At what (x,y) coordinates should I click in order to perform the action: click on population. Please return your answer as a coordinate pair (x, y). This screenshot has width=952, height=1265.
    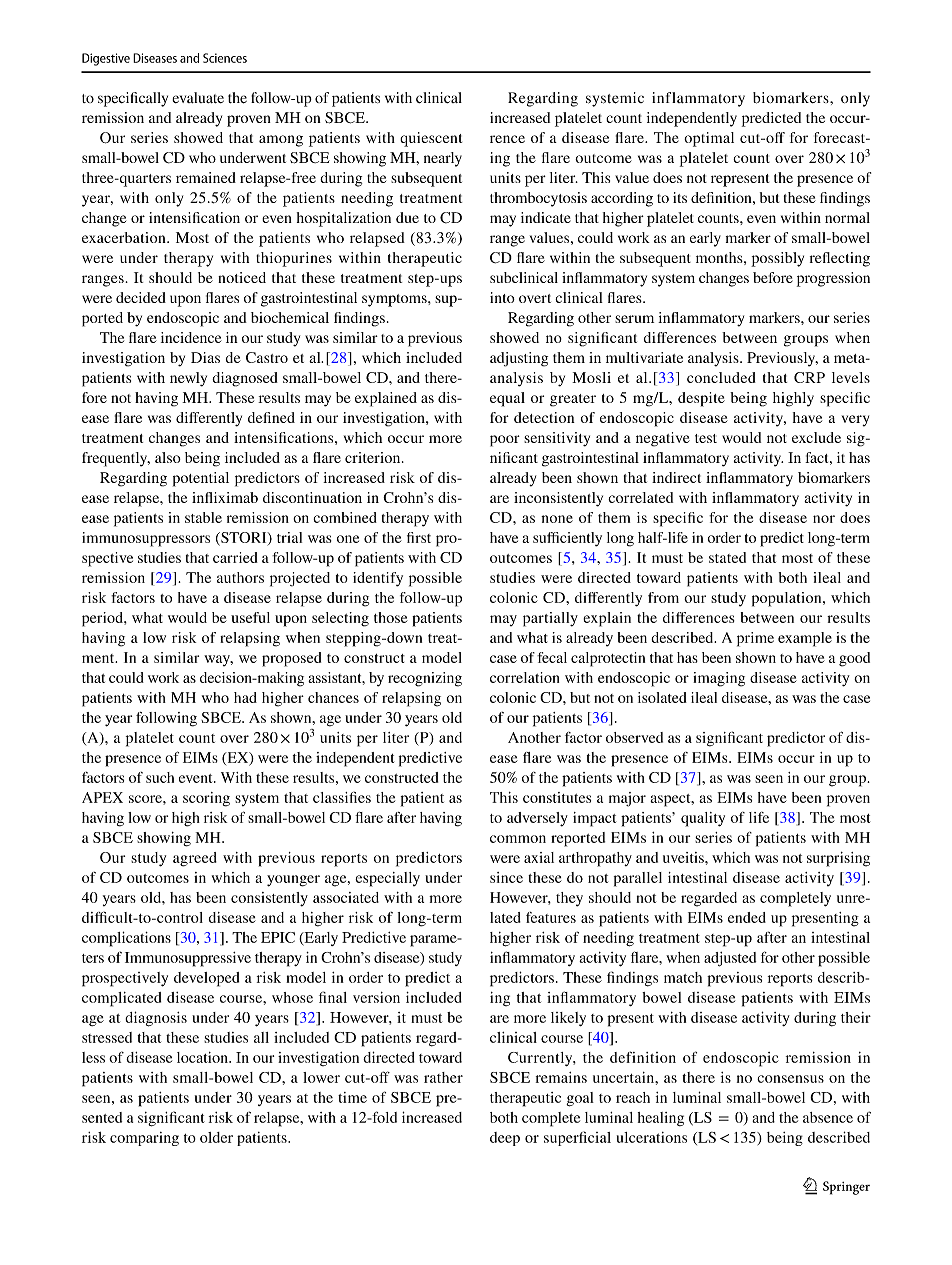
    Looking at the image, I should click on (788, 599).
